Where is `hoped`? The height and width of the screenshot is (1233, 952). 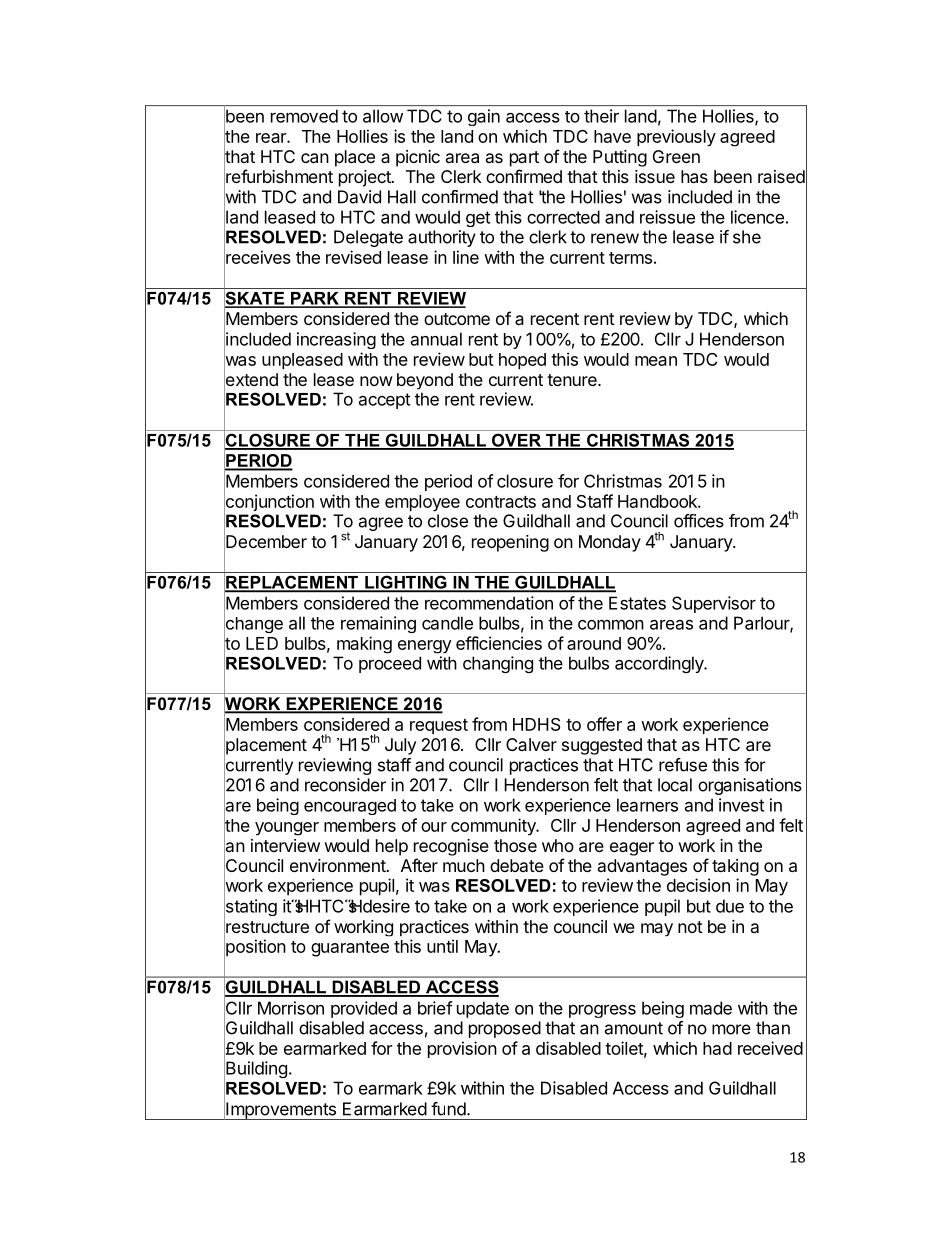
hoped is located at coordinates (522, 361).
